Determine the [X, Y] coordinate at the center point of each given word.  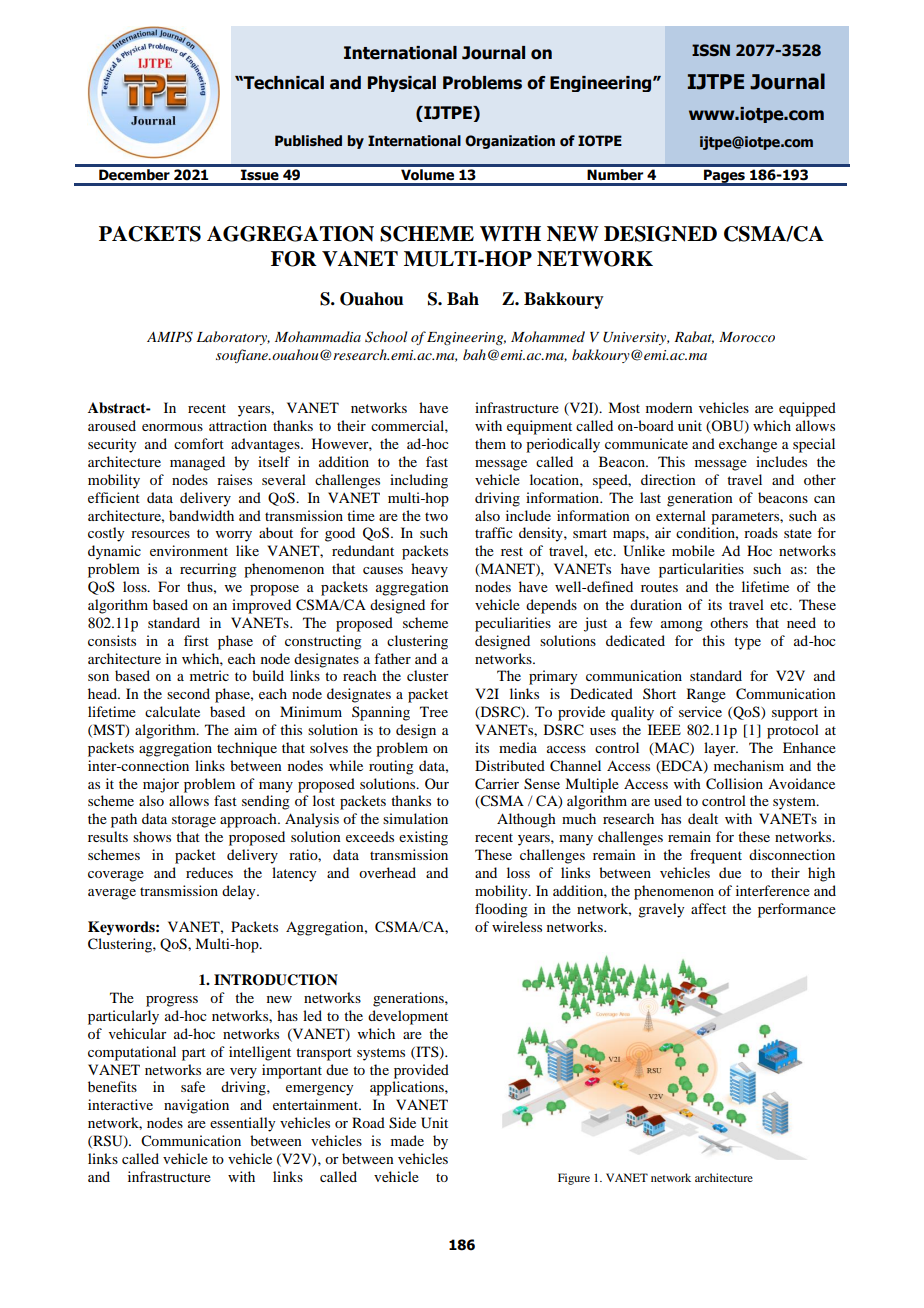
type [747, 643]
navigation [196, 1106]
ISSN [711, 50]
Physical [402, 84]
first [196, 640]
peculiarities [513, 624]
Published [308, 141]
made [407, 1140]
